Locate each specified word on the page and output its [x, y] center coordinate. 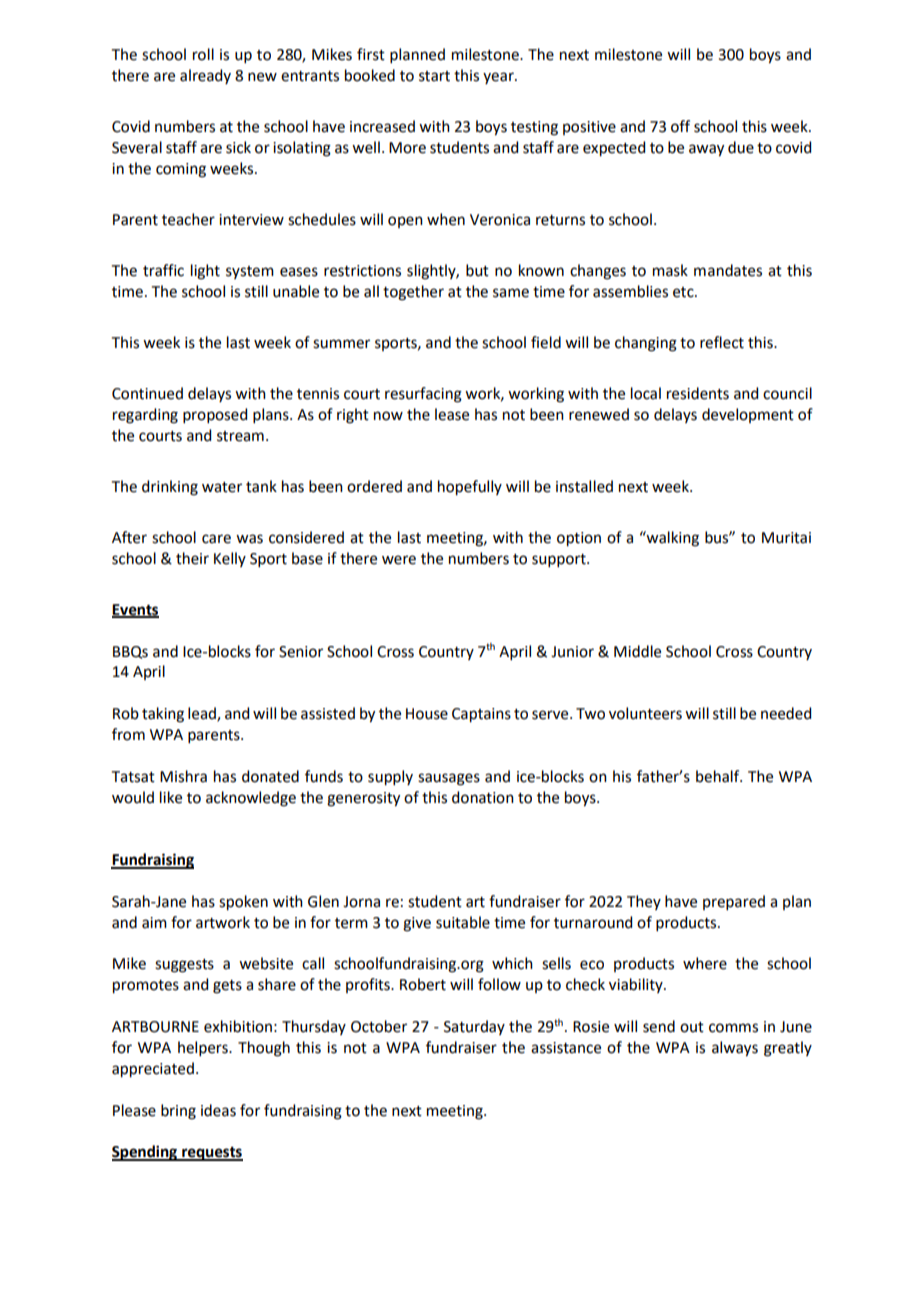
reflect [722, 342]
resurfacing [423, 395]
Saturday [474, 1027]
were [399, 560]
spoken [243, 903]
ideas [218, 1110]
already [205, 76]
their [192, 558]
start [434, 76]
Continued [147, 393]
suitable [463, 922]
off [680, 126]
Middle [637, 651]
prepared [734, 902]
